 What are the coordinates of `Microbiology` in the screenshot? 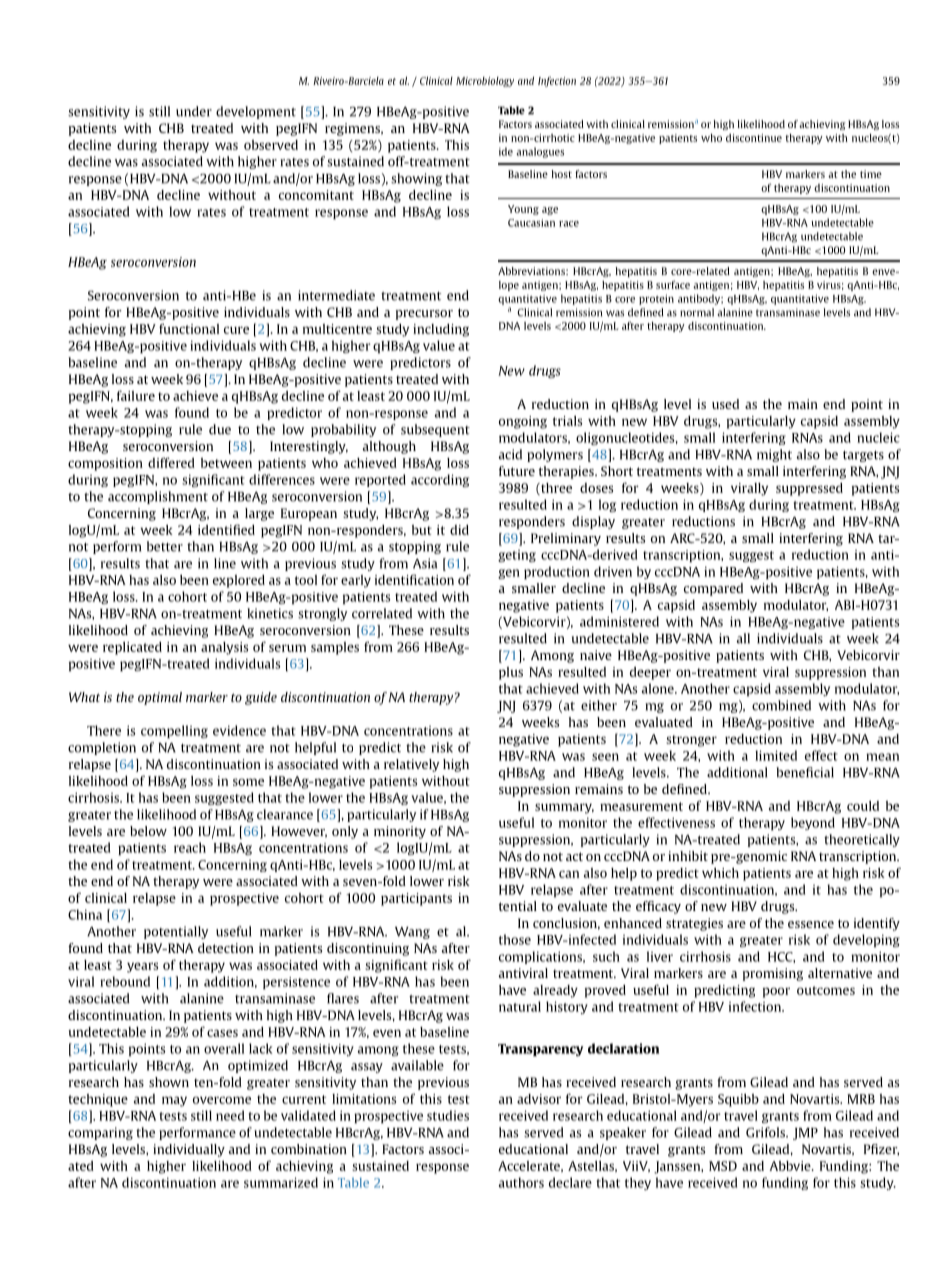 It's located at (485, 82).
